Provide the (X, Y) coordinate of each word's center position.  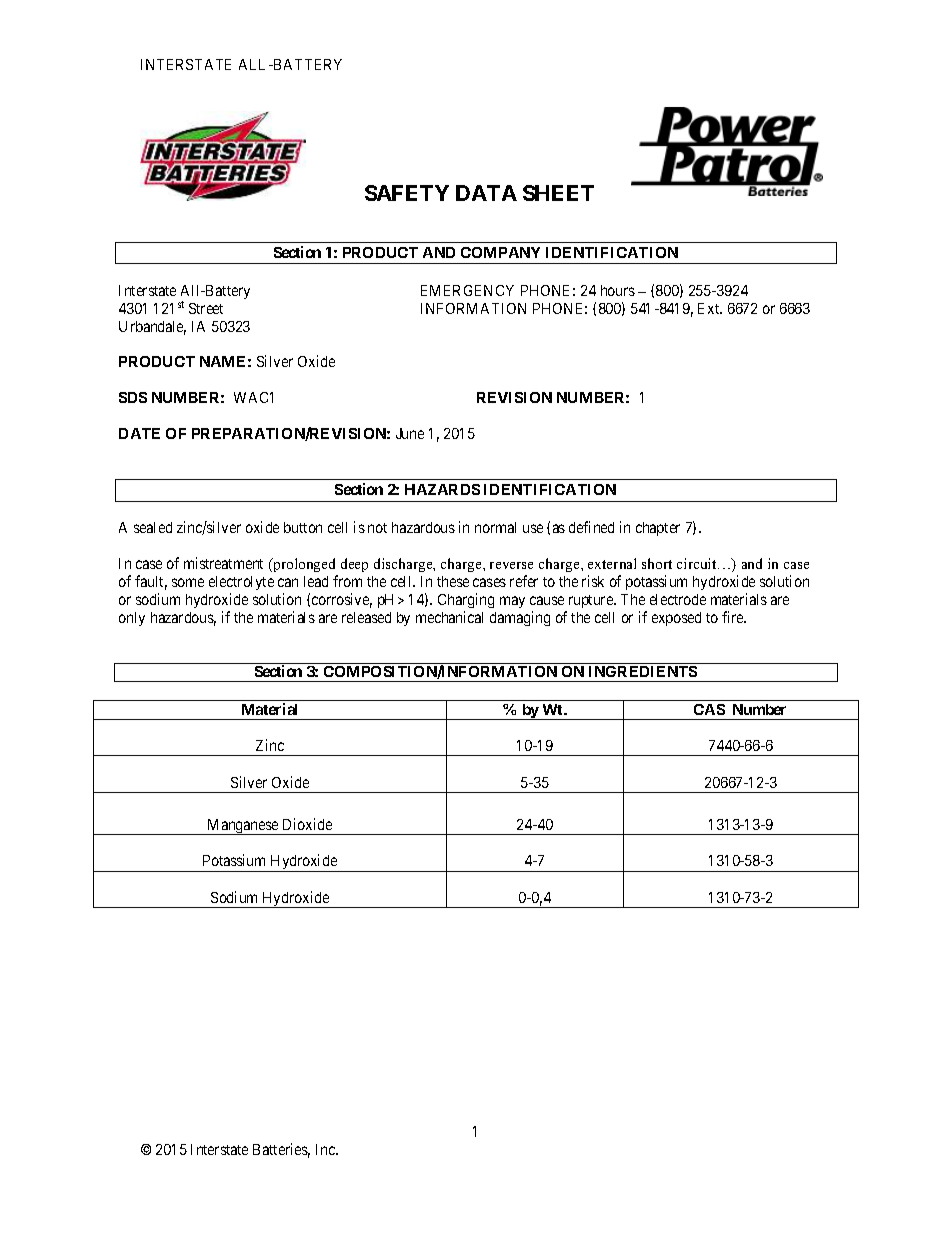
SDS (133, 397)
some (188, 582)
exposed (676, 619)
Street (206, 308)
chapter (658, 529)
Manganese (242, 827)
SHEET (558, 193)
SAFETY (407, 193)
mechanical (449, 617)
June (410, 433)
